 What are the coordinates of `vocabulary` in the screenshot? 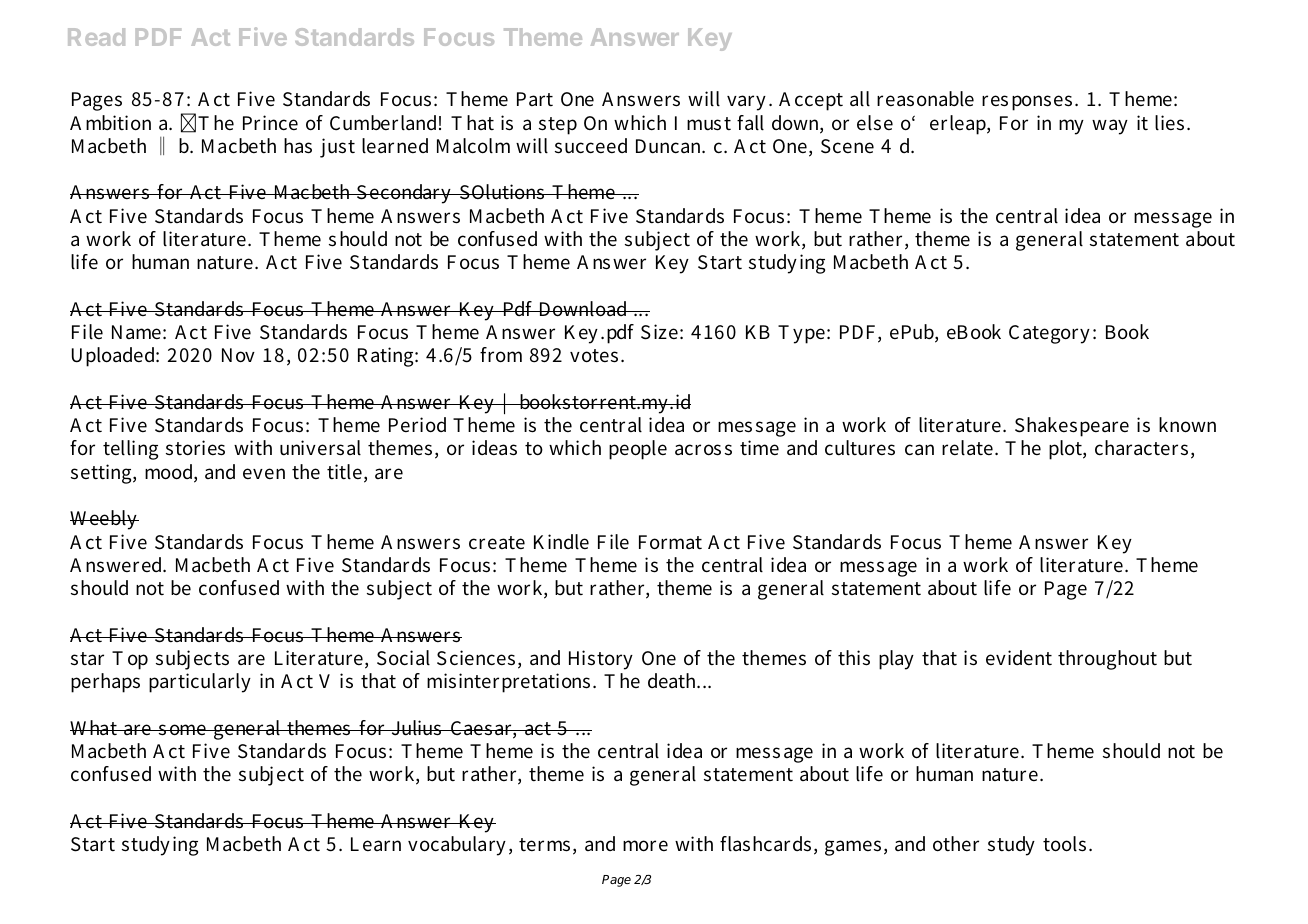 It's located at (457, 846).
